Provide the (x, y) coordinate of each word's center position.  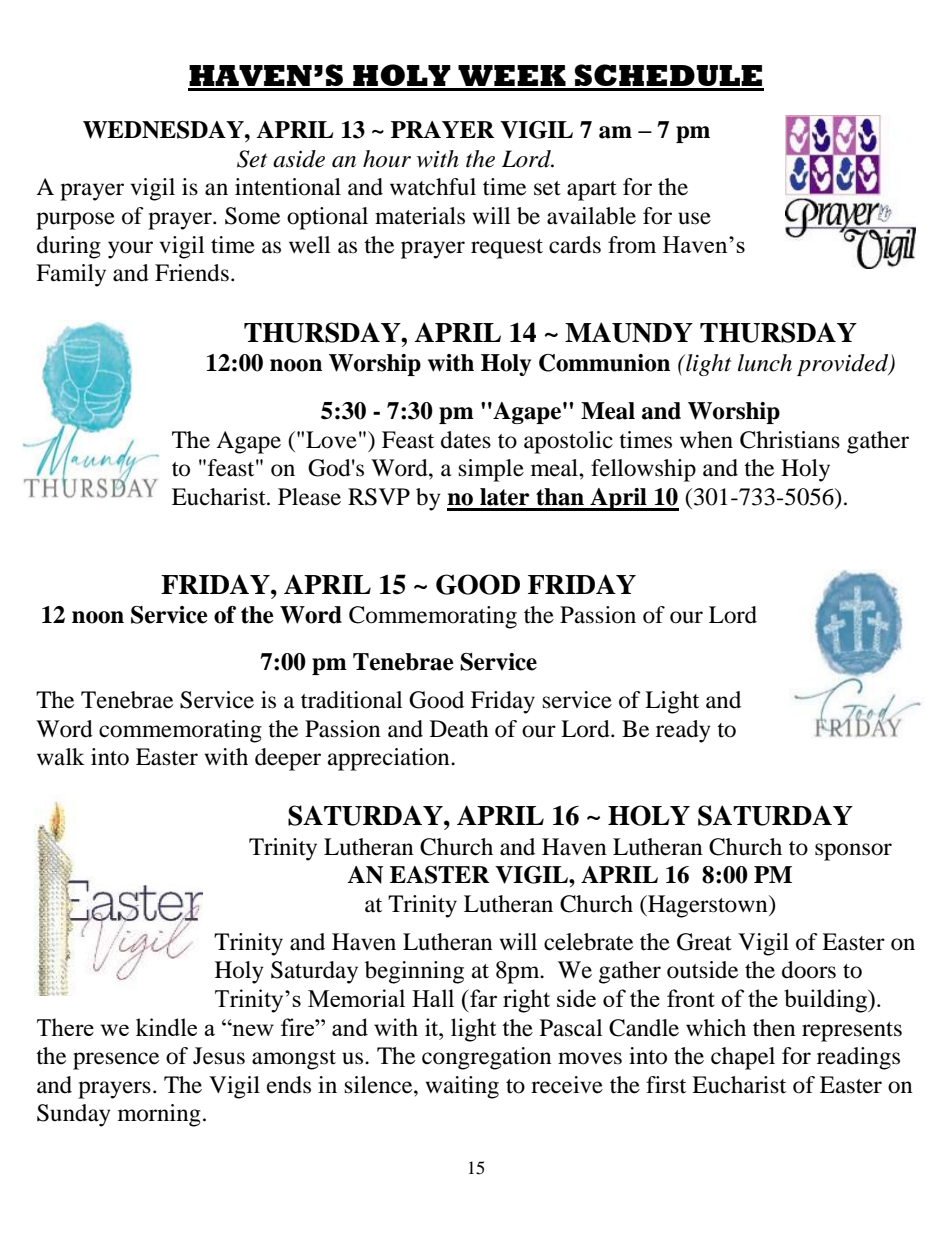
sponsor (853, 852)
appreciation (390, 759)
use (694, 218)
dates (466, 440)
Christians (790, 440)
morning (159, 1115)
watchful (433, 187)
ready (683, 731)
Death (459, 729)
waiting (462, 1087)
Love (331, 440)
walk (61, 757)
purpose (75, 221)
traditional (351, 700)
